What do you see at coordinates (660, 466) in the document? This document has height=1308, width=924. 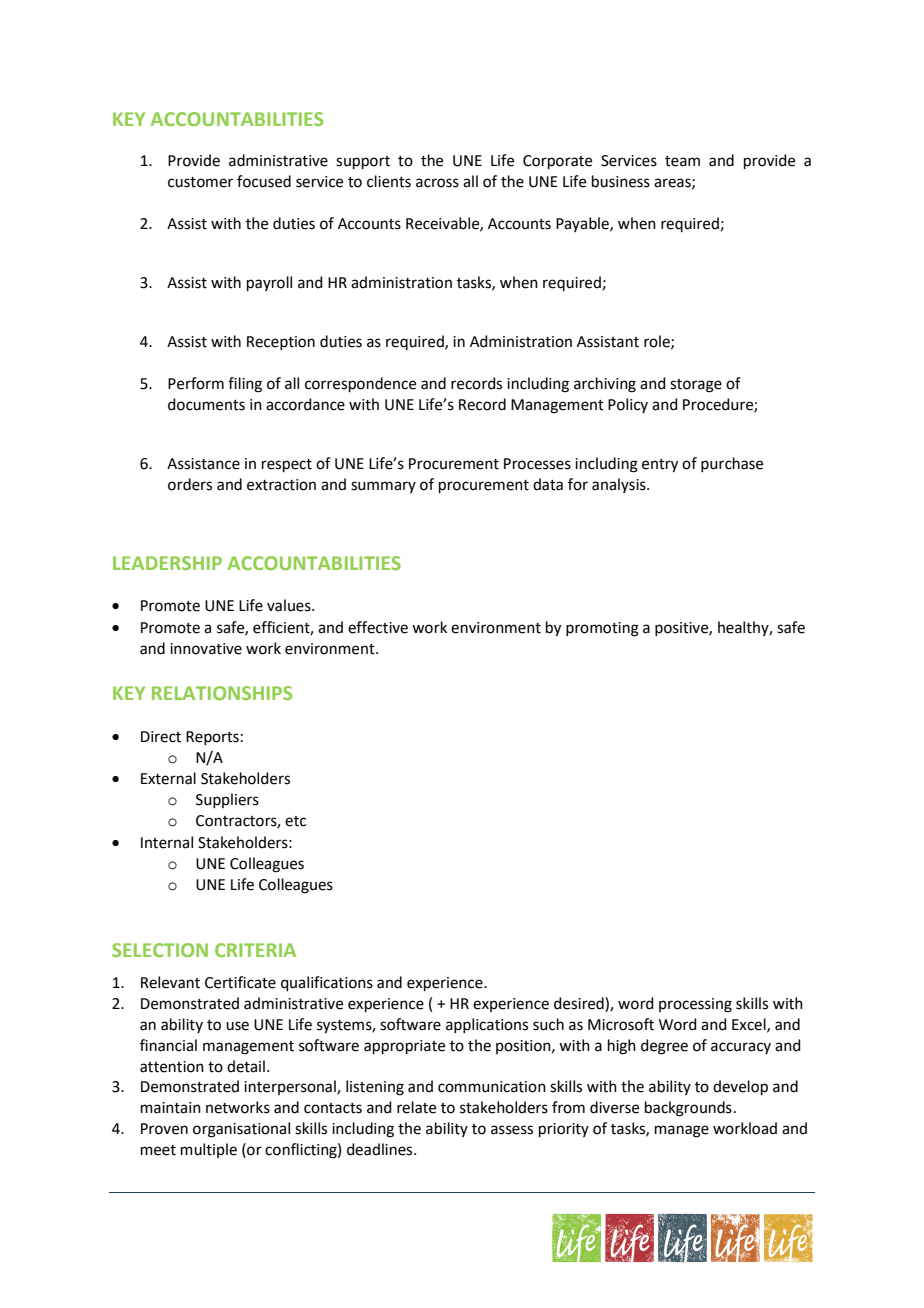 I see `entry` at bounding box center [660, 466].
